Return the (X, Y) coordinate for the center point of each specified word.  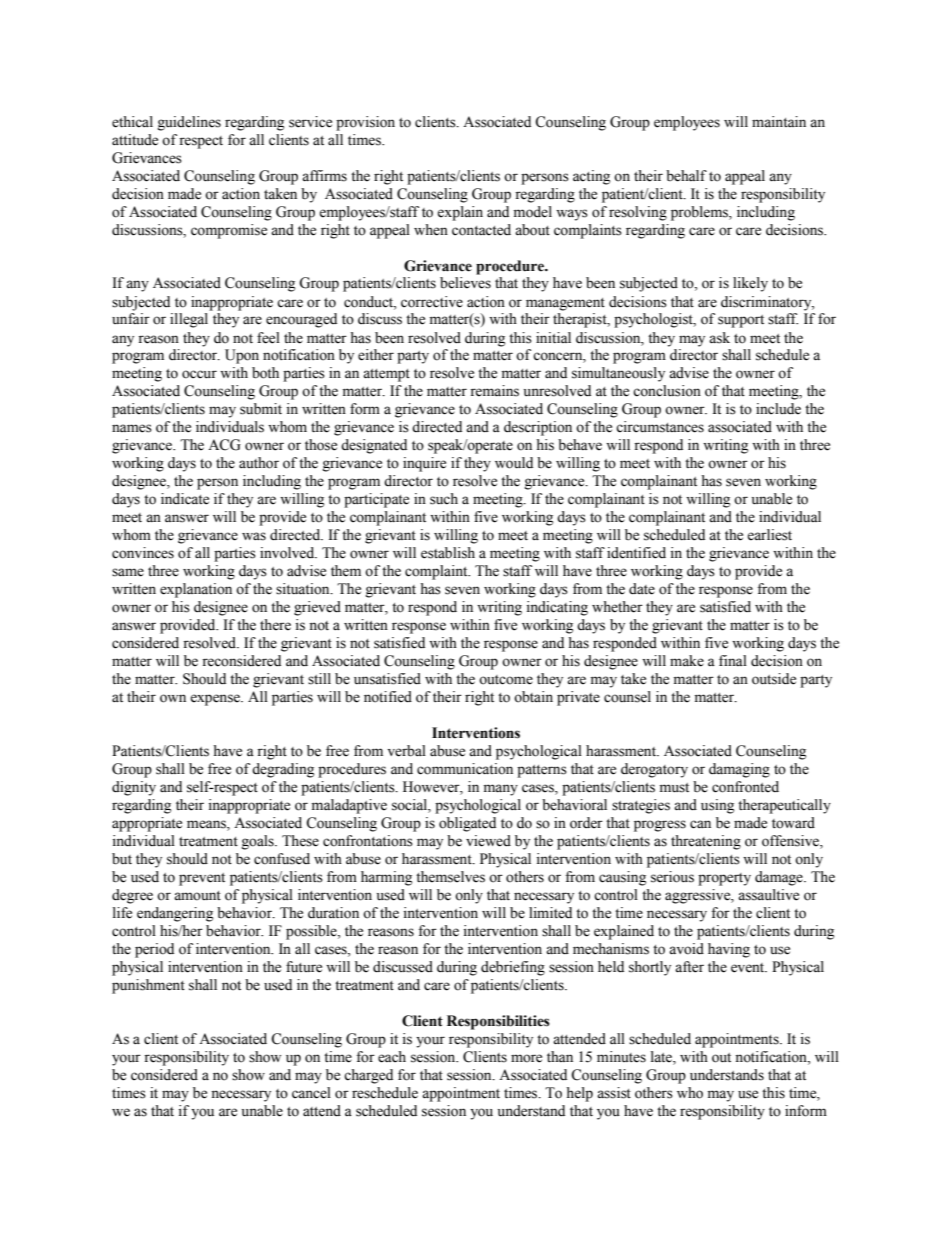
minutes (621, 1057)
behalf (686, 176)
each (392, 1057)
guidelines (189, 123)
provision (365, 123)
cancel (311, 1093)
